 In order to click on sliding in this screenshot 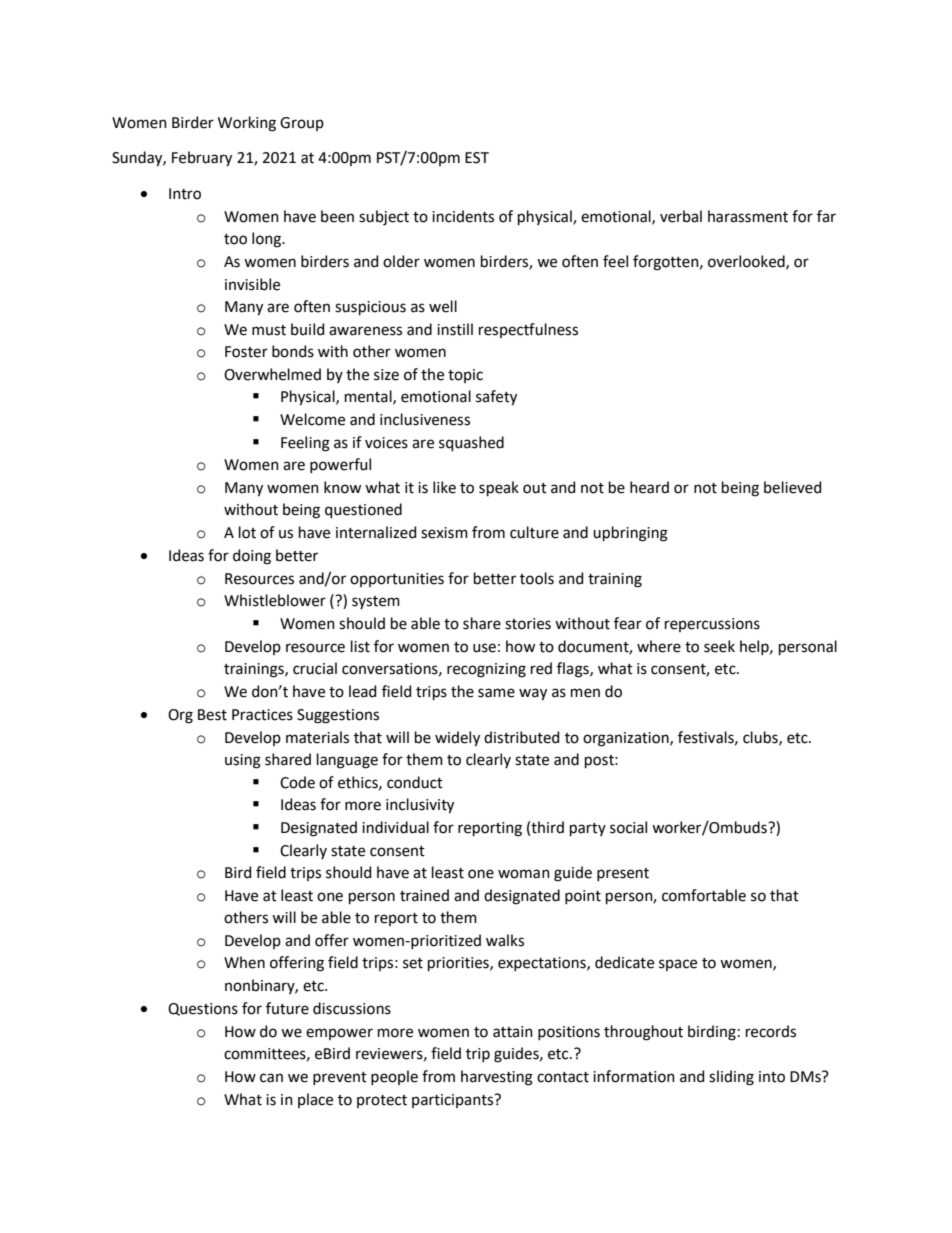, I will do `click(731, 1078)`.
